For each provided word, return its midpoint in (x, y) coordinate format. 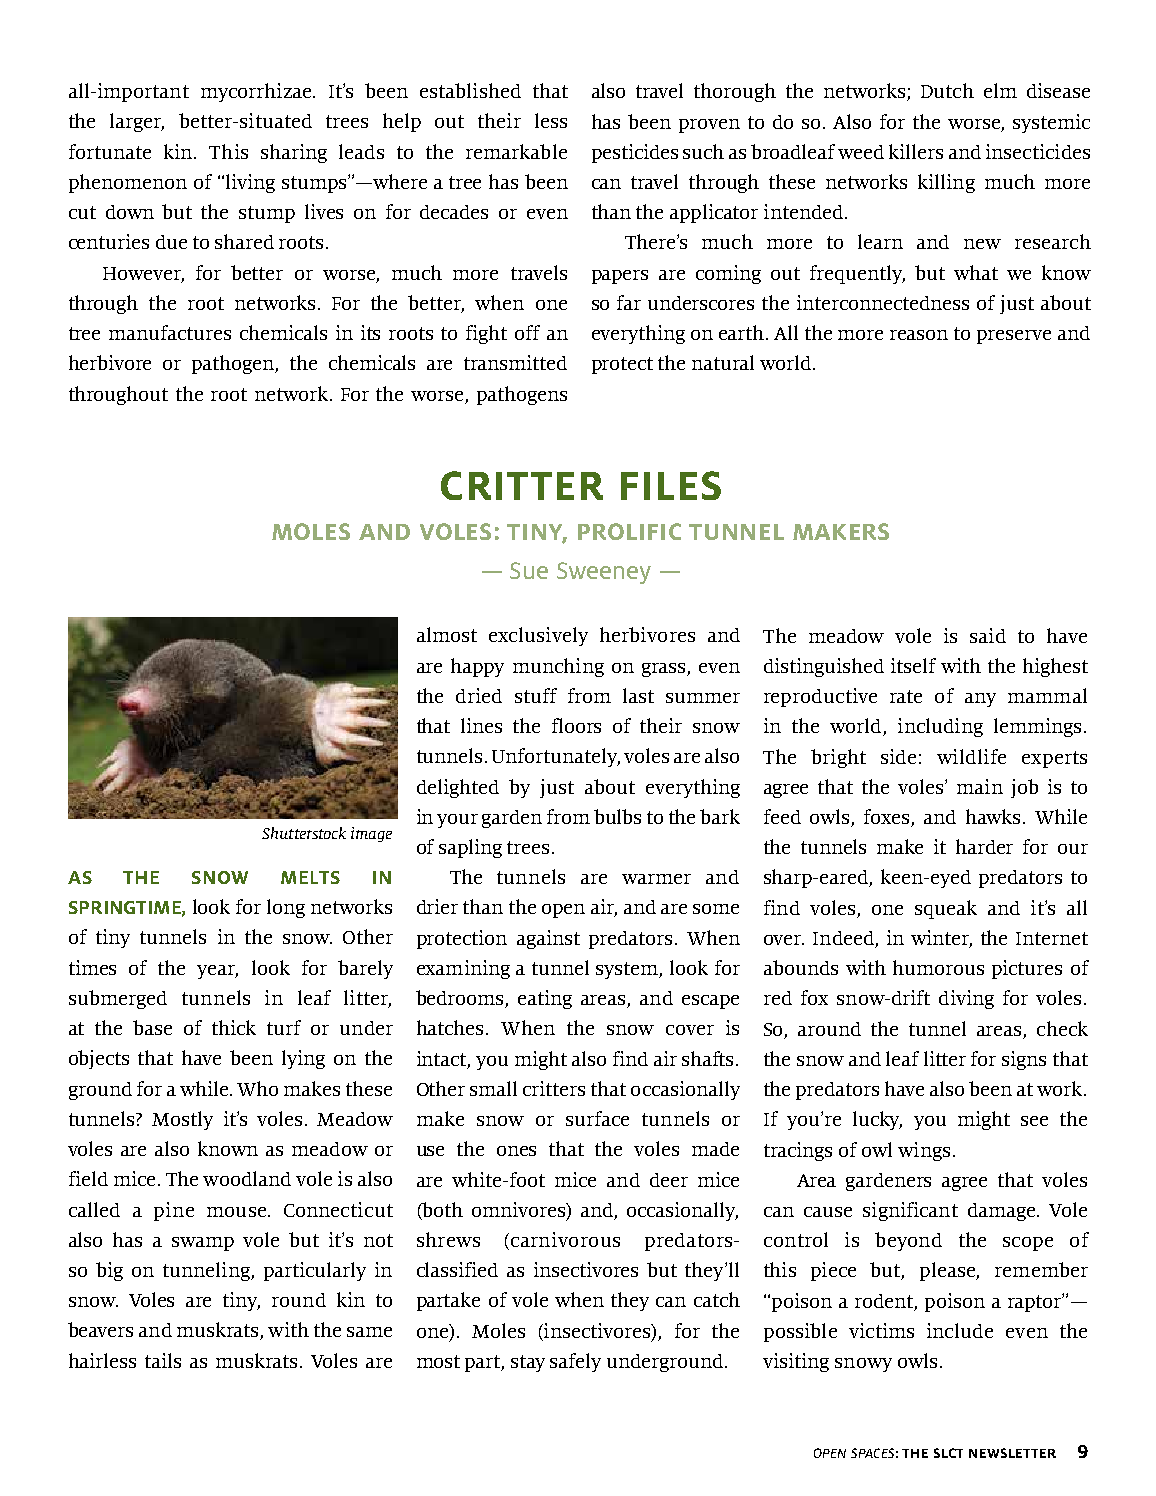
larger (137, 122)
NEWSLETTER (1012, 1453)
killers (916, 151)
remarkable (516, 151)
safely (575, 1362)
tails (163, 1360)
